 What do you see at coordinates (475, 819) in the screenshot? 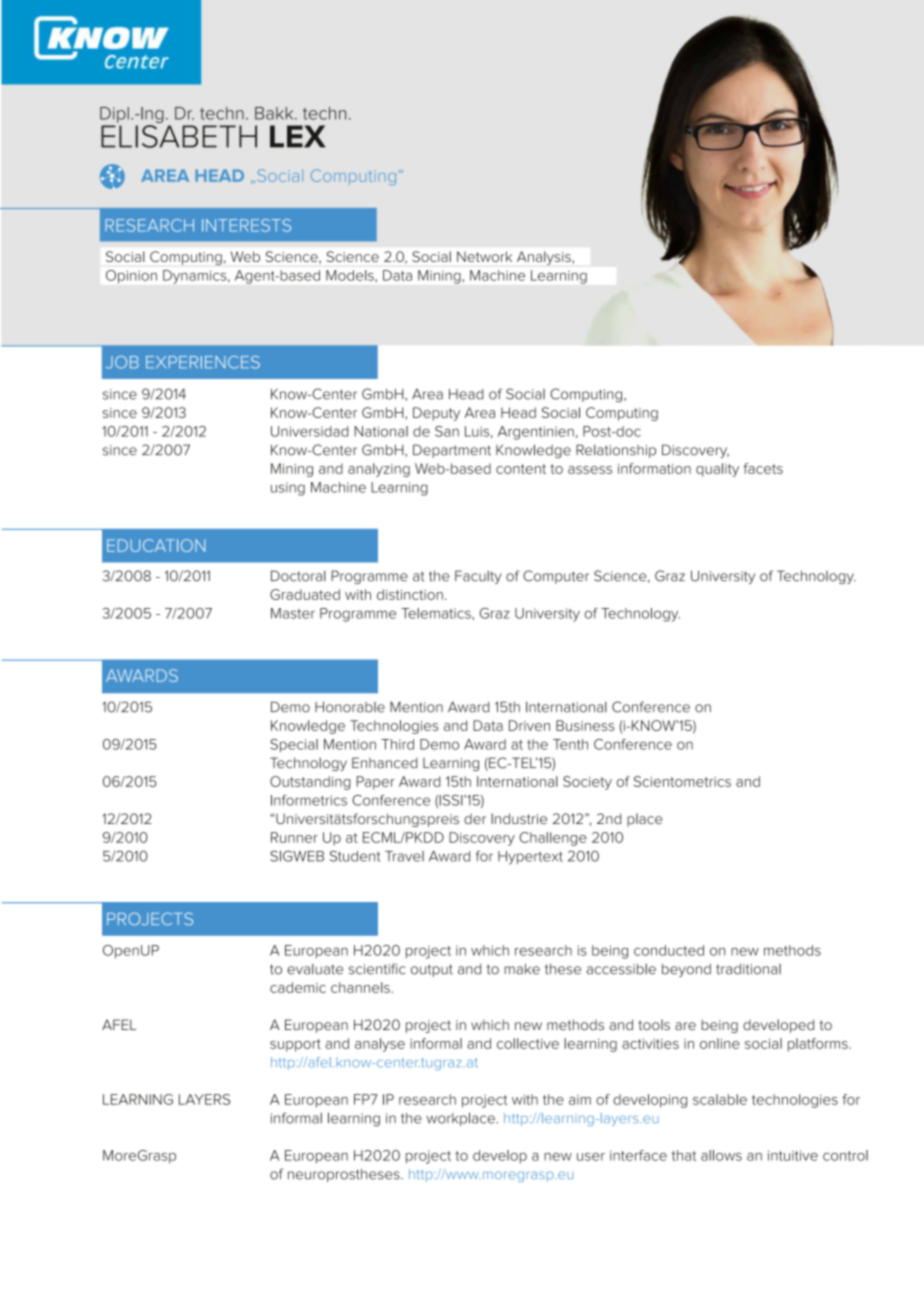
I see `der` at bounding box center [475, 819].
